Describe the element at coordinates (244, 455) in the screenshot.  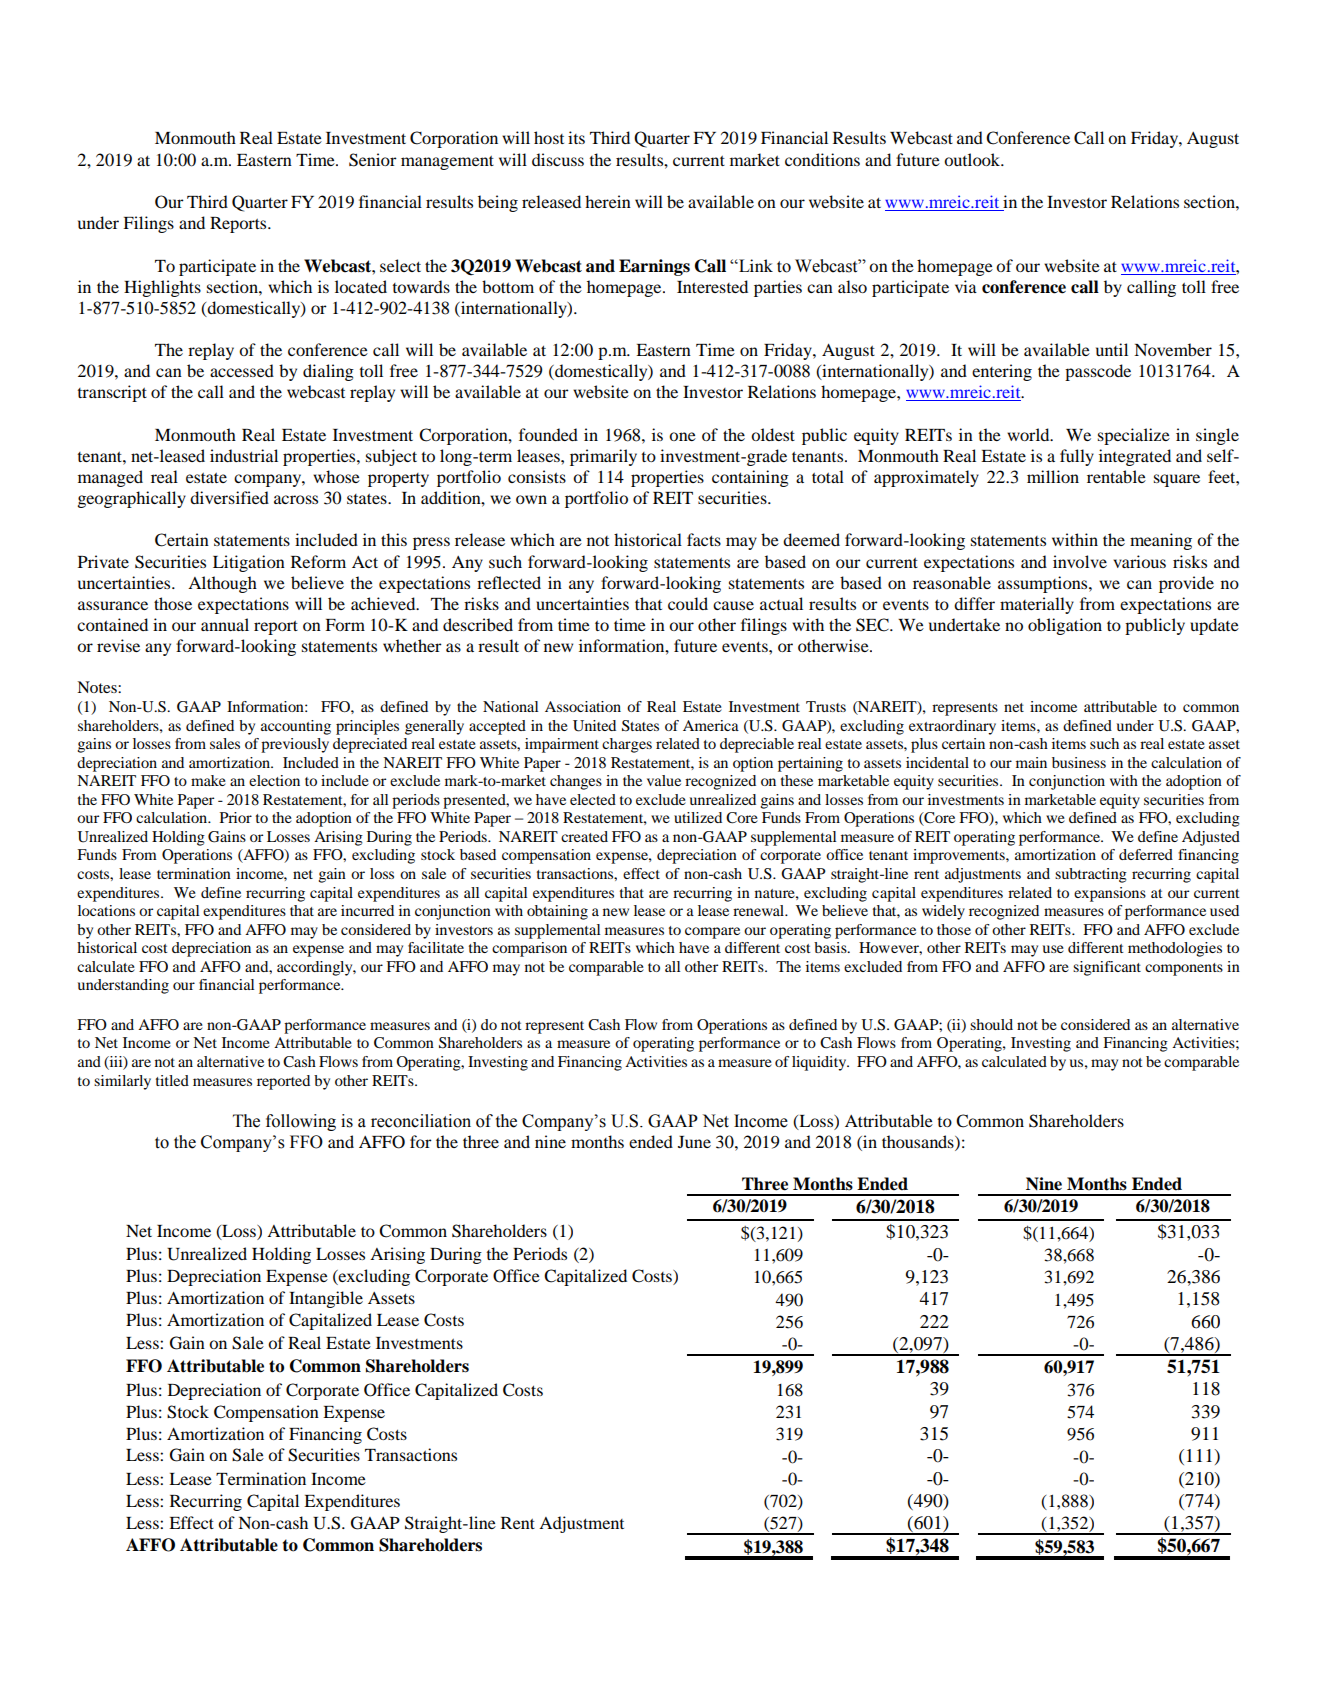
I see `industrial` at that location.
